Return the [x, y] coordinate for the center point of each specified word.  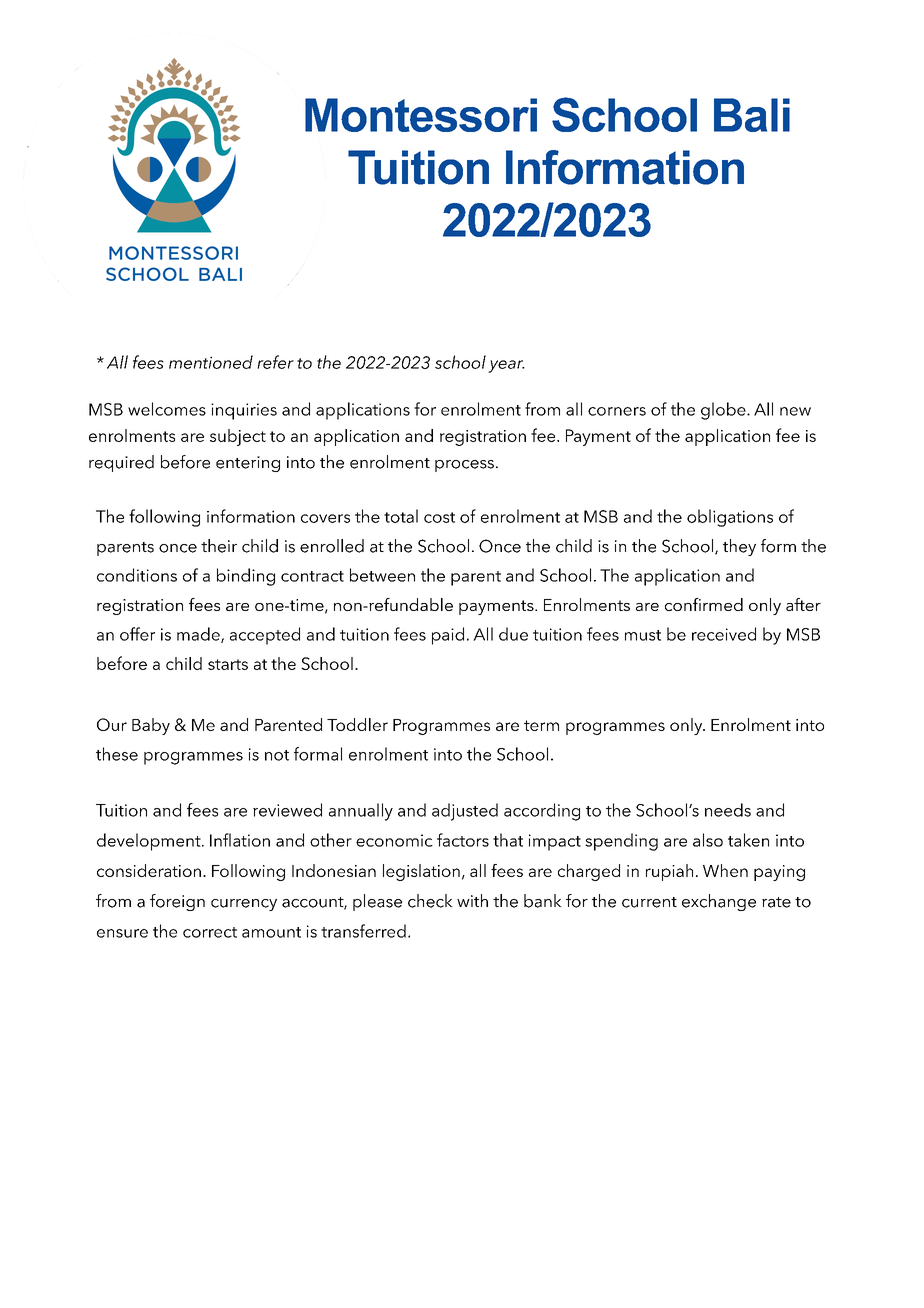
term [541, 725]
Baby [151, 726]
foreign [177, 902]
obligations [730, 518]
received [724, 634]
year [506, 366]
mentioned [211, 362]
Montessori [421, 115]
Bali [752, 115]
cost [439, 517]
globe [724, 411]
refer [275, 362]
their [219, 546]
